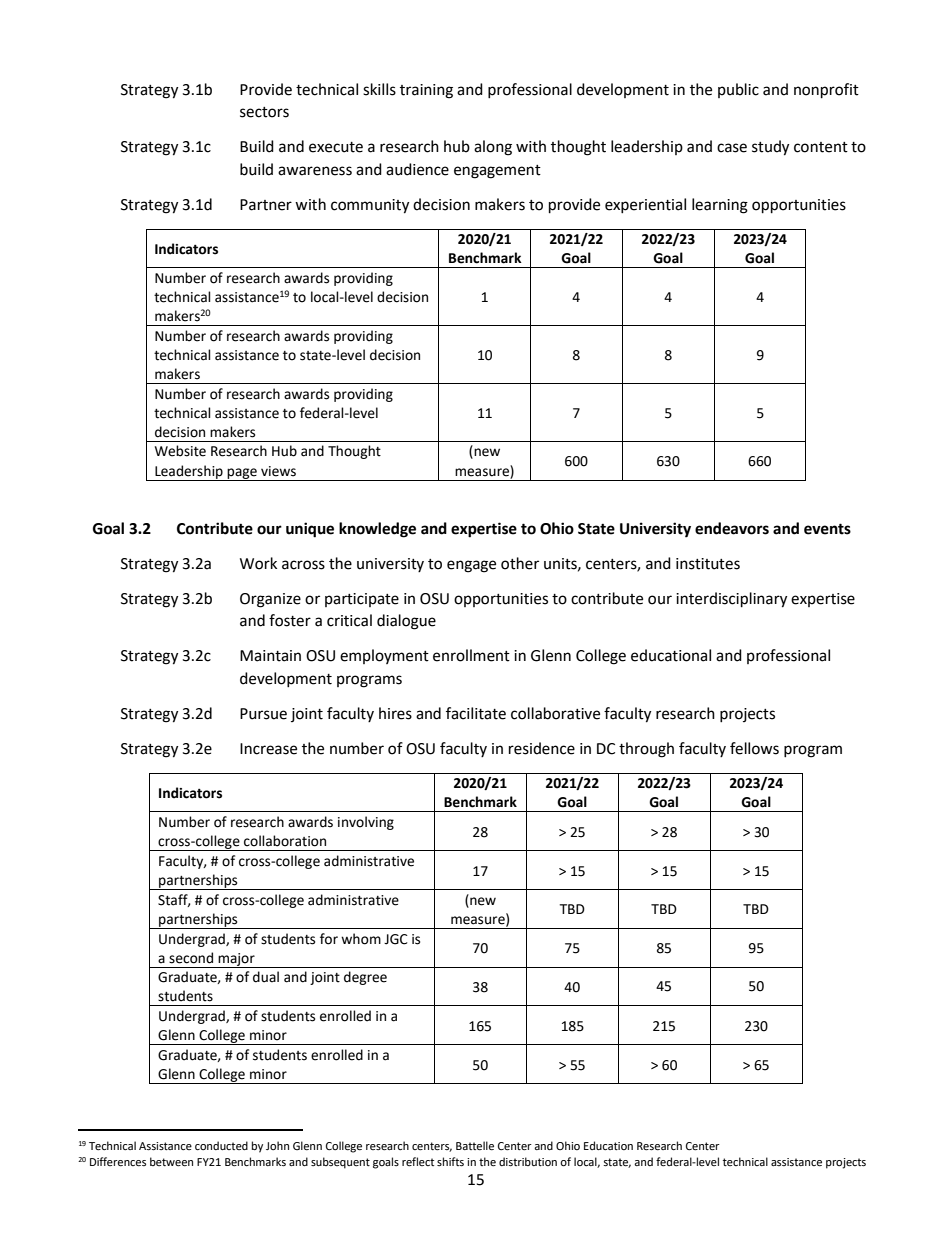 This screenshot has width=952, height=1233. I want to click on interdisciplinary, so click(731, 600).
